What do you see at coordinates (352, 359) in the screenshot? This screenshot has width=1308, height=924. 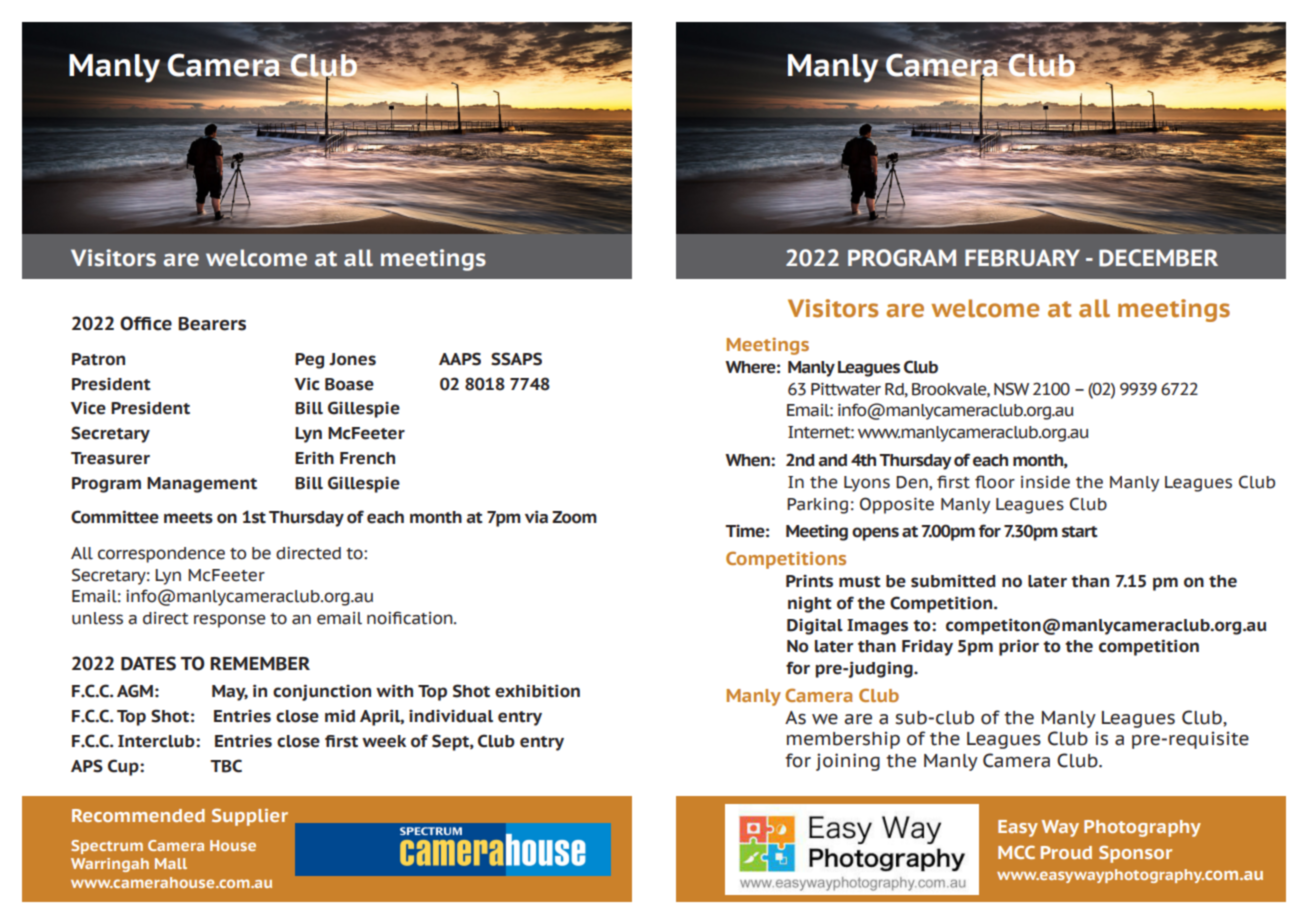 I see `Jones` at bounding box center [352, 359].
